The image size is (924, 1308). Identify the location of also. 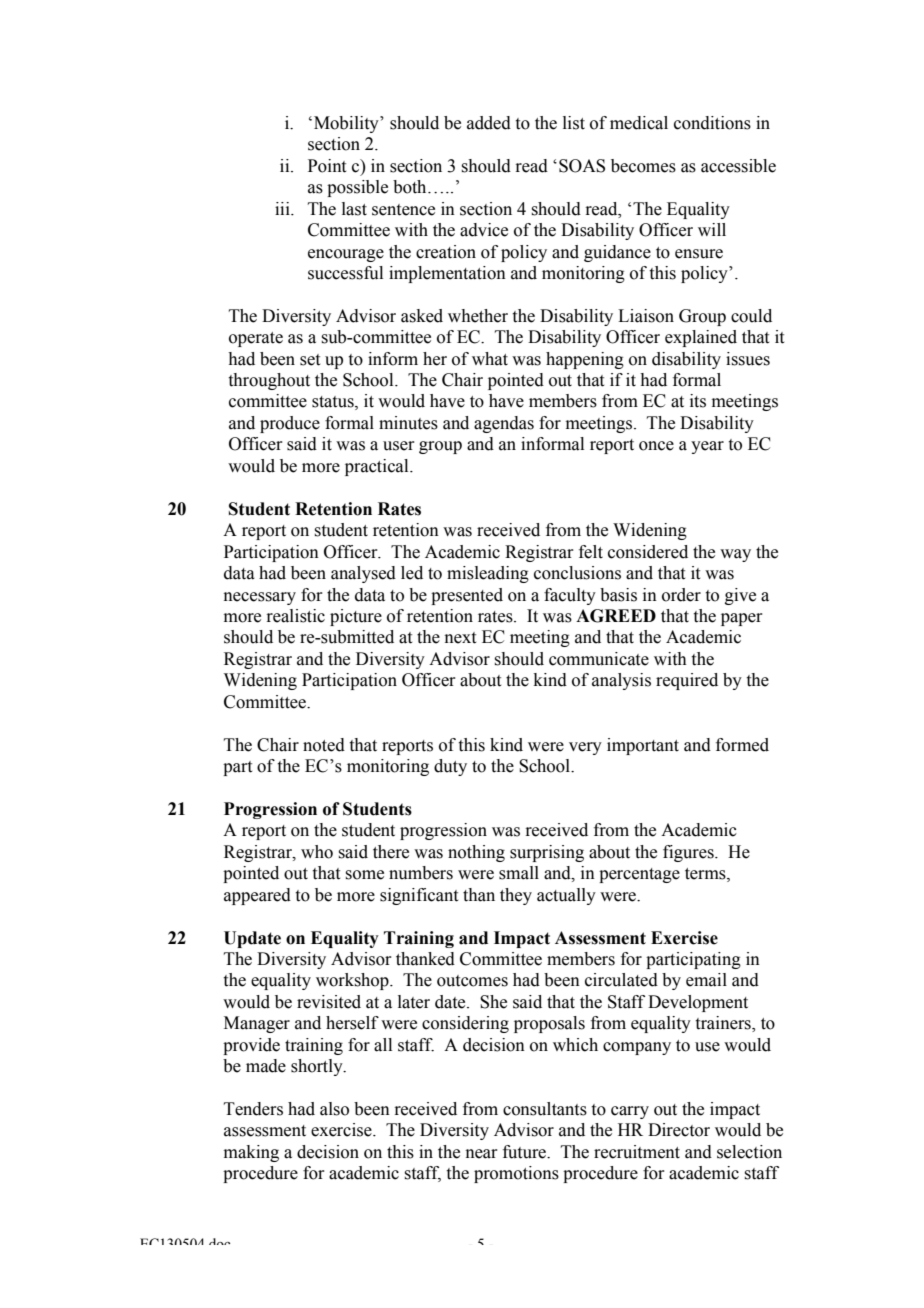
(334, 1109).
